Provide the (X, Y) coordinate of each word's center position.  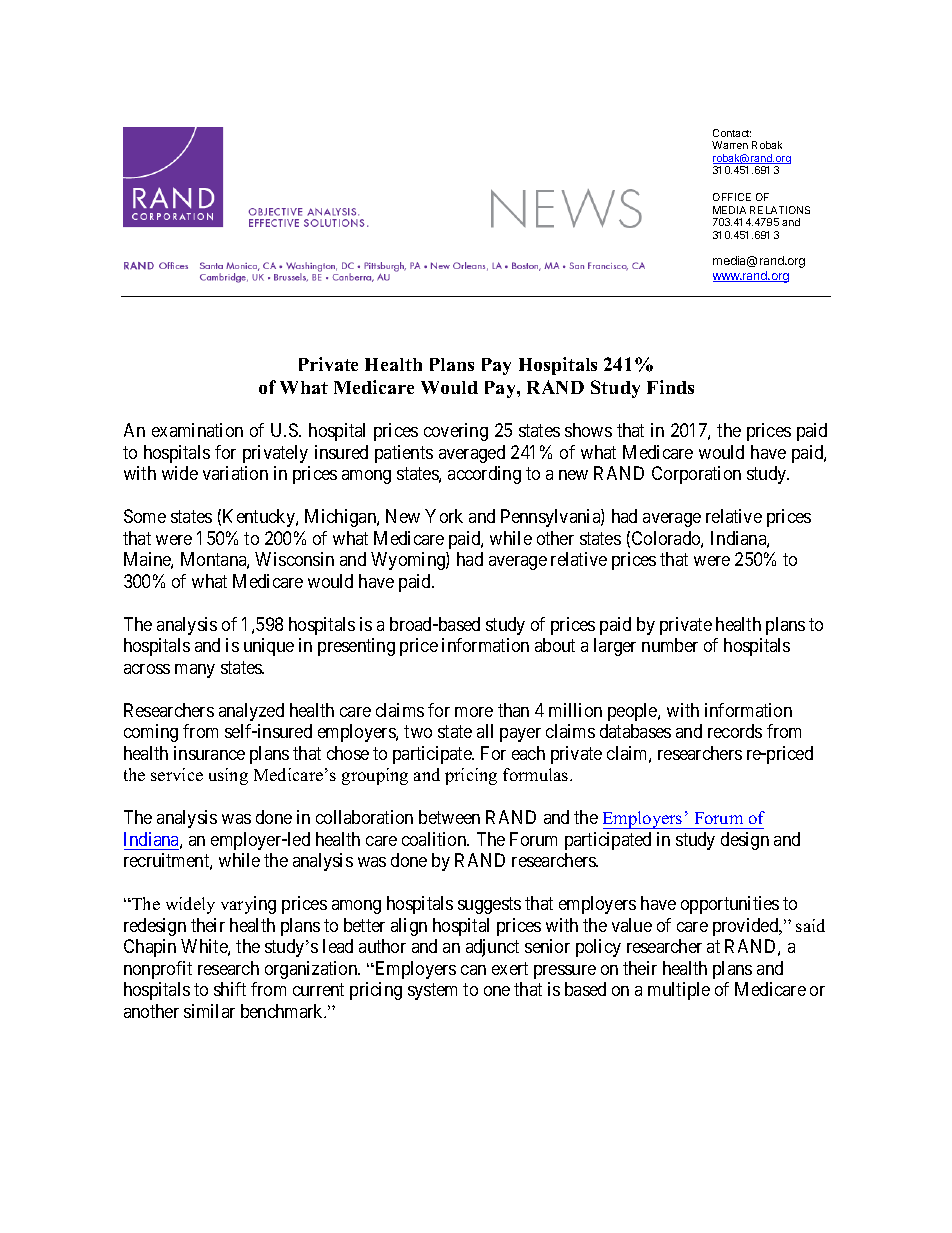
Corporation (696, 475)
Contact (732, 133)
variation (235, 473)
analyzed (251, 712)
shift (230, 989)
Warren (730, 145)
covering (456, 432)
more (474, 712)
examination (197, 430)
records (735, 731)
